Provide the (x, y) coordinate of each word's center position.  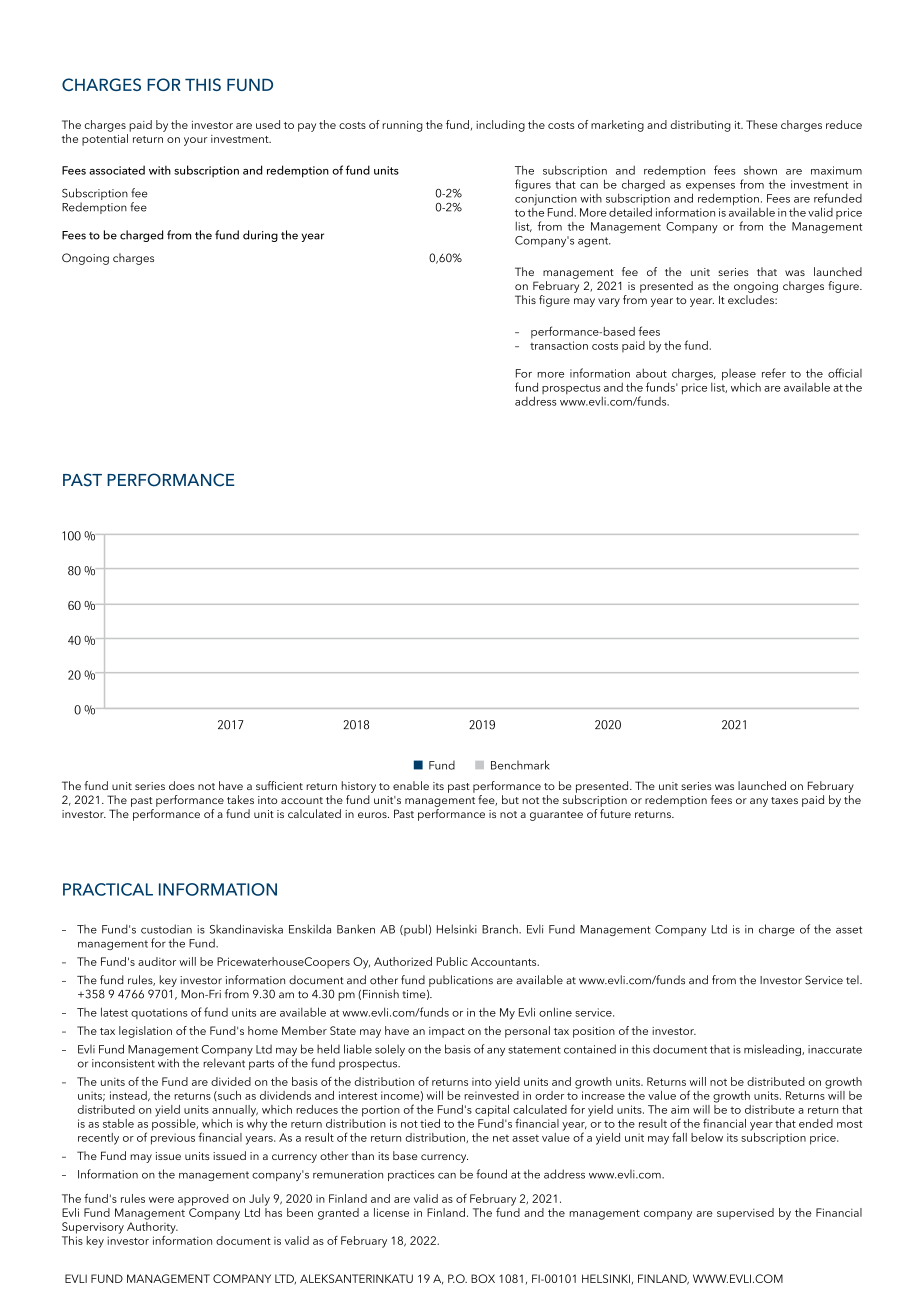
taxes (784, 800)
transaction (559, 345)
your (196, 141)
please (739, 376)
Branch (501, 929)
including (500, 126)
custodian (166, 929)
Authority (152, 1226)
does (182, 785)
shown (760, 170)
